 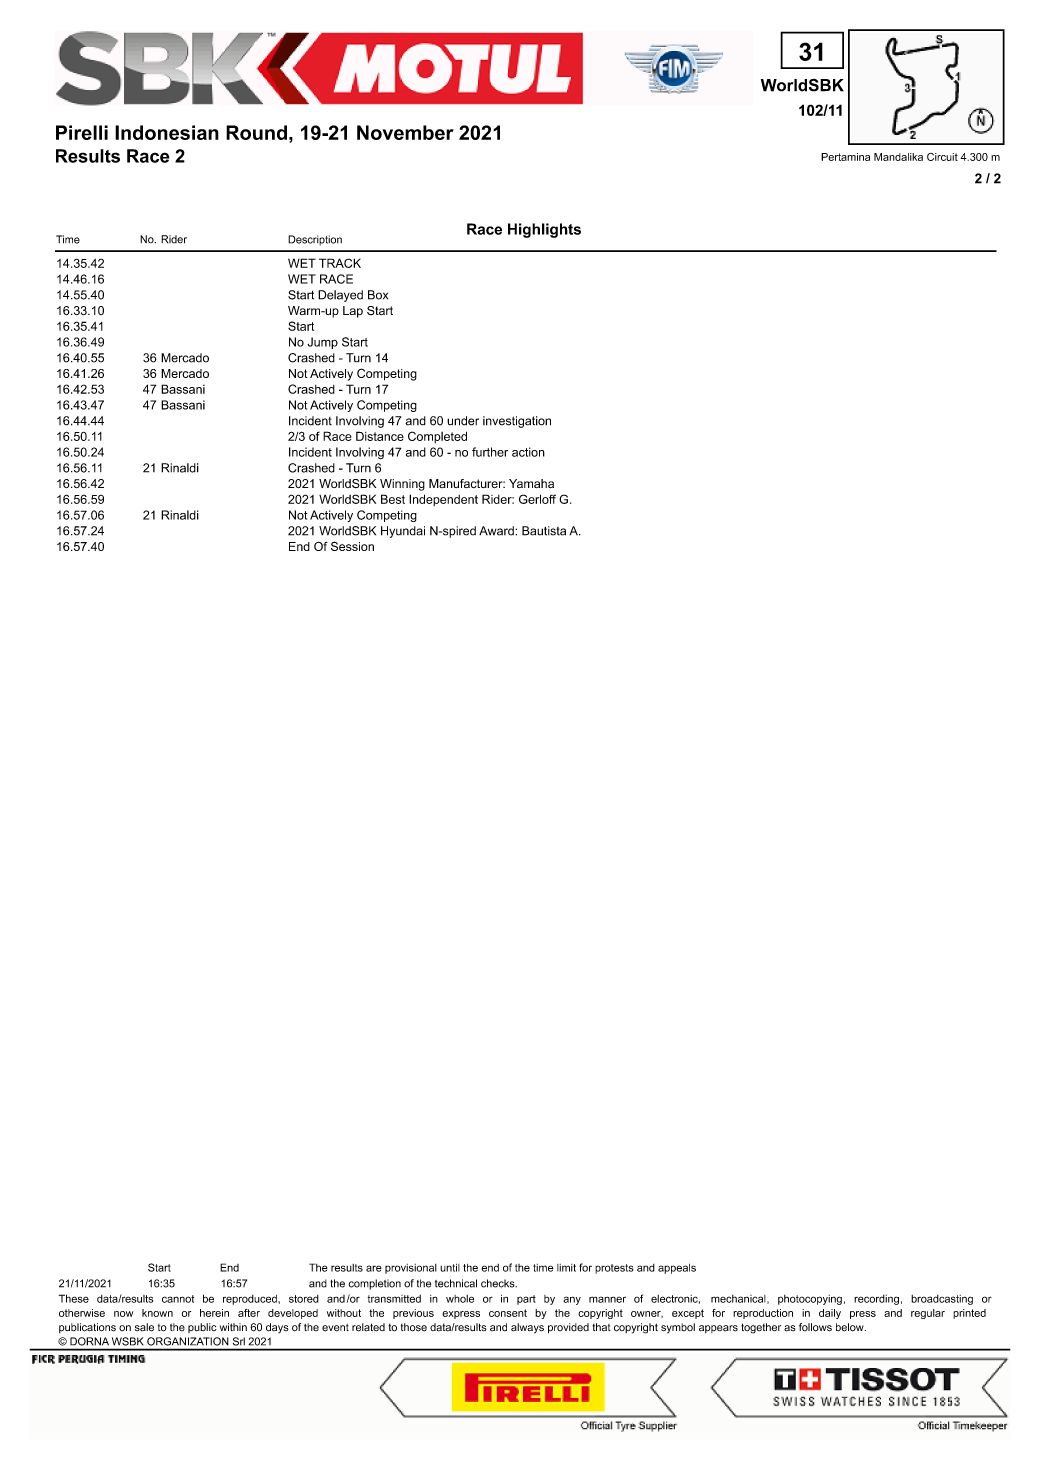 What do you see at coordinates (167, 132) in the screenshot?
I see `Indonesian` at bounding box center [167, 132].
